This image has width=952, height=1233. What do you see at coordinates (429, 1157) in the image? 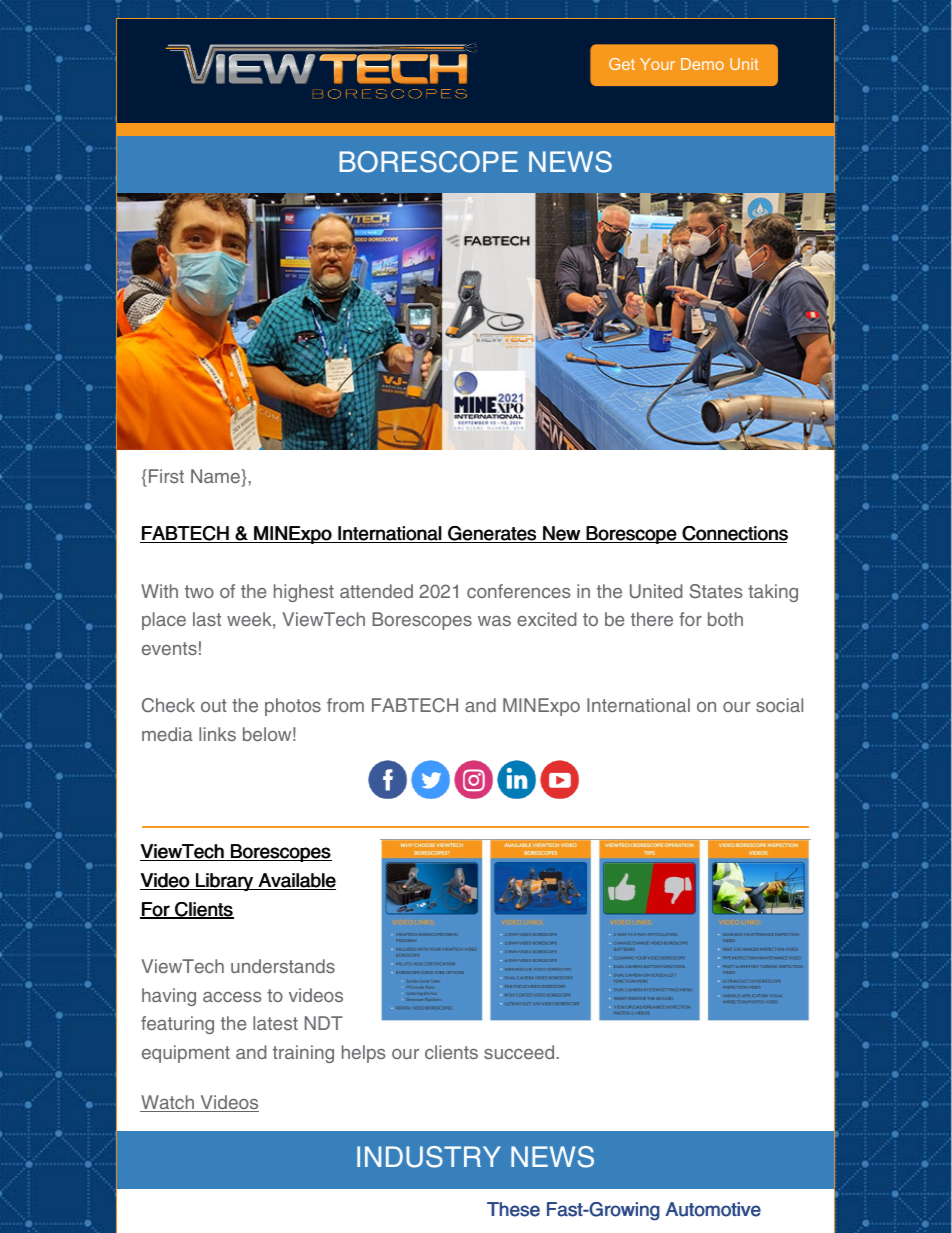
I see `INDUSTRY` at bounding box center [429, 1157].
